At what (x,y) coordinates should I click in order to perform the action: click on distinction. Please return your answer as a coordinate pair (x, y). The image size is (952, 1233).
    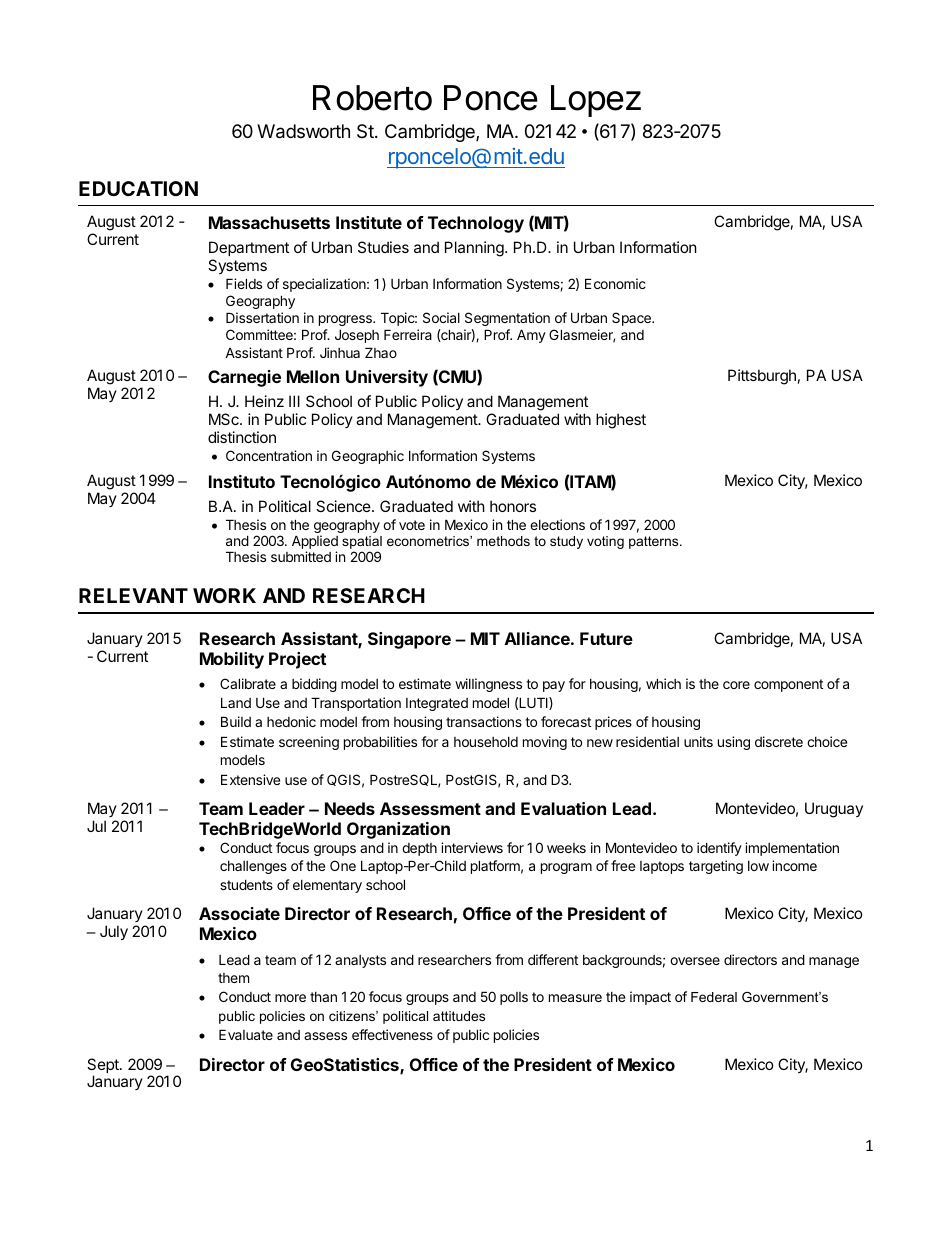
    Looking at the image, I should click on (242, 437).
